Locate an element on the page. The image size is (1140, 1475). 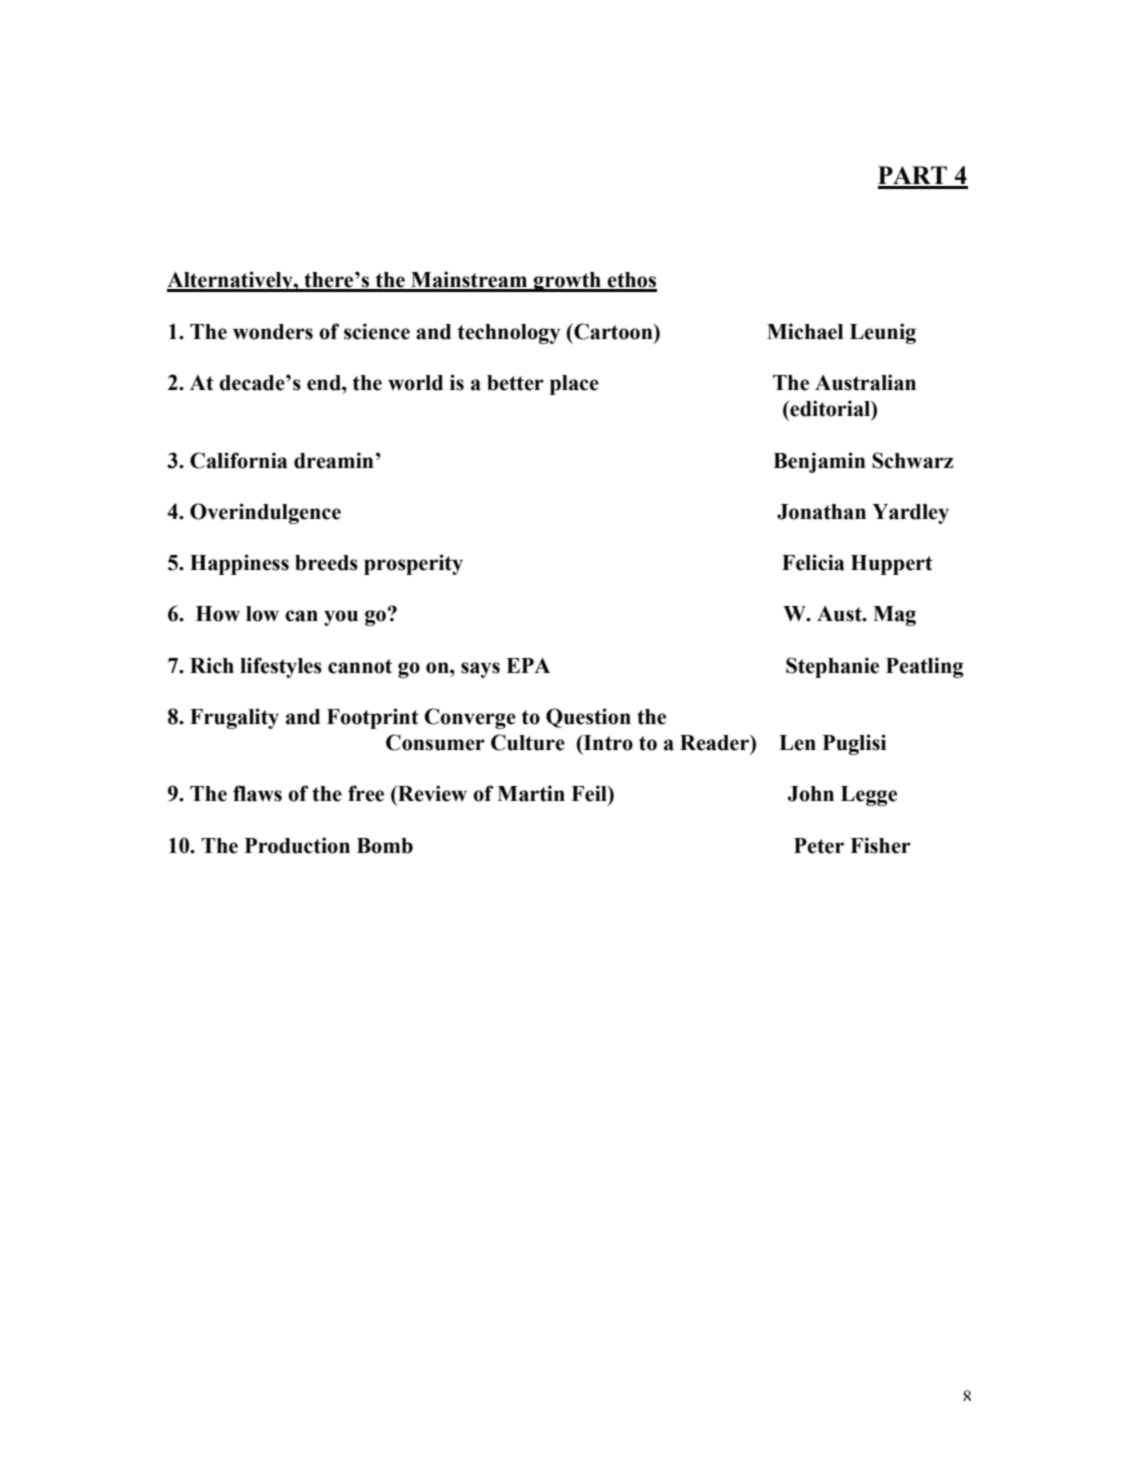
Michael is located at coordinates (805, 331).
